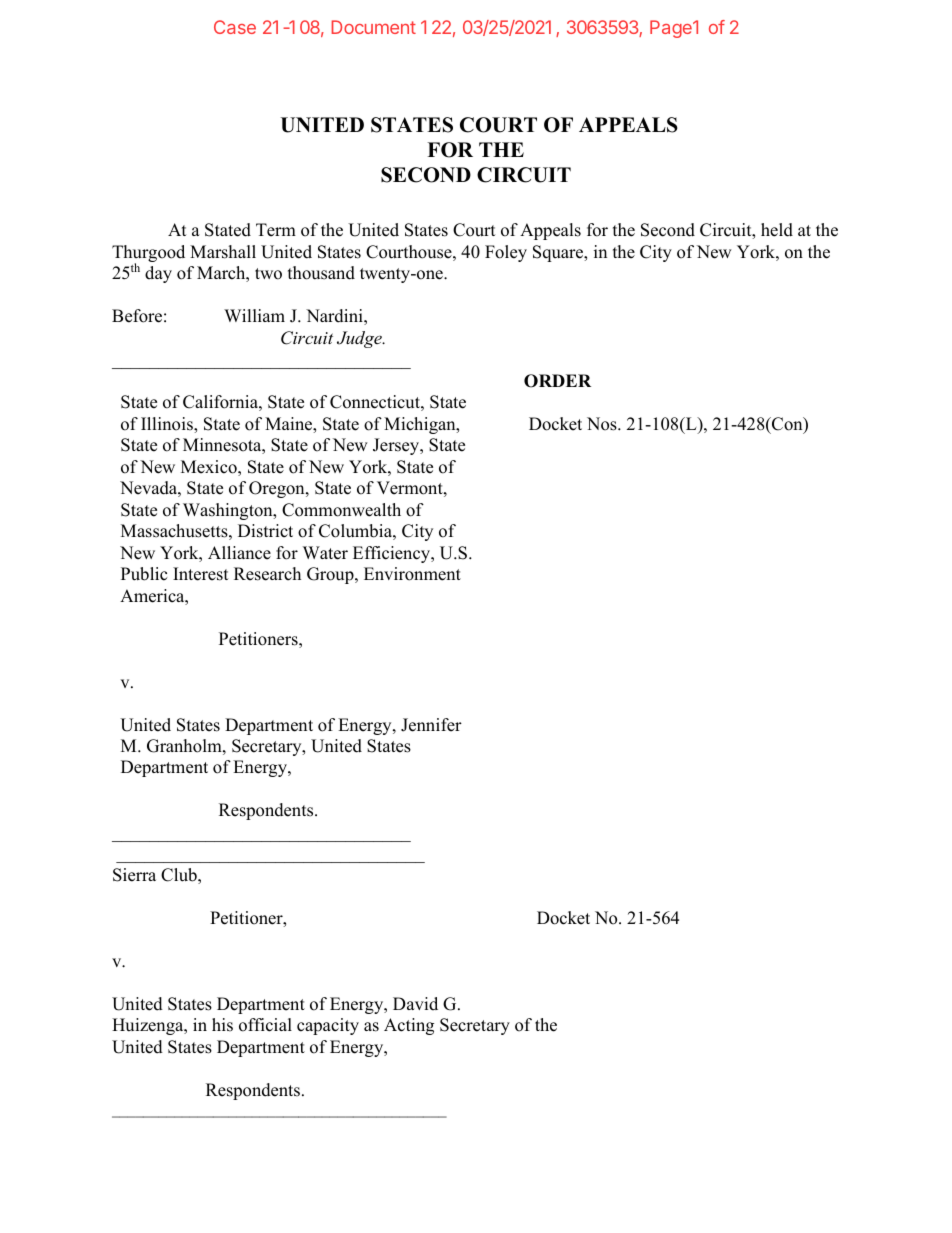  I want to click on held, so click(777, 230).
